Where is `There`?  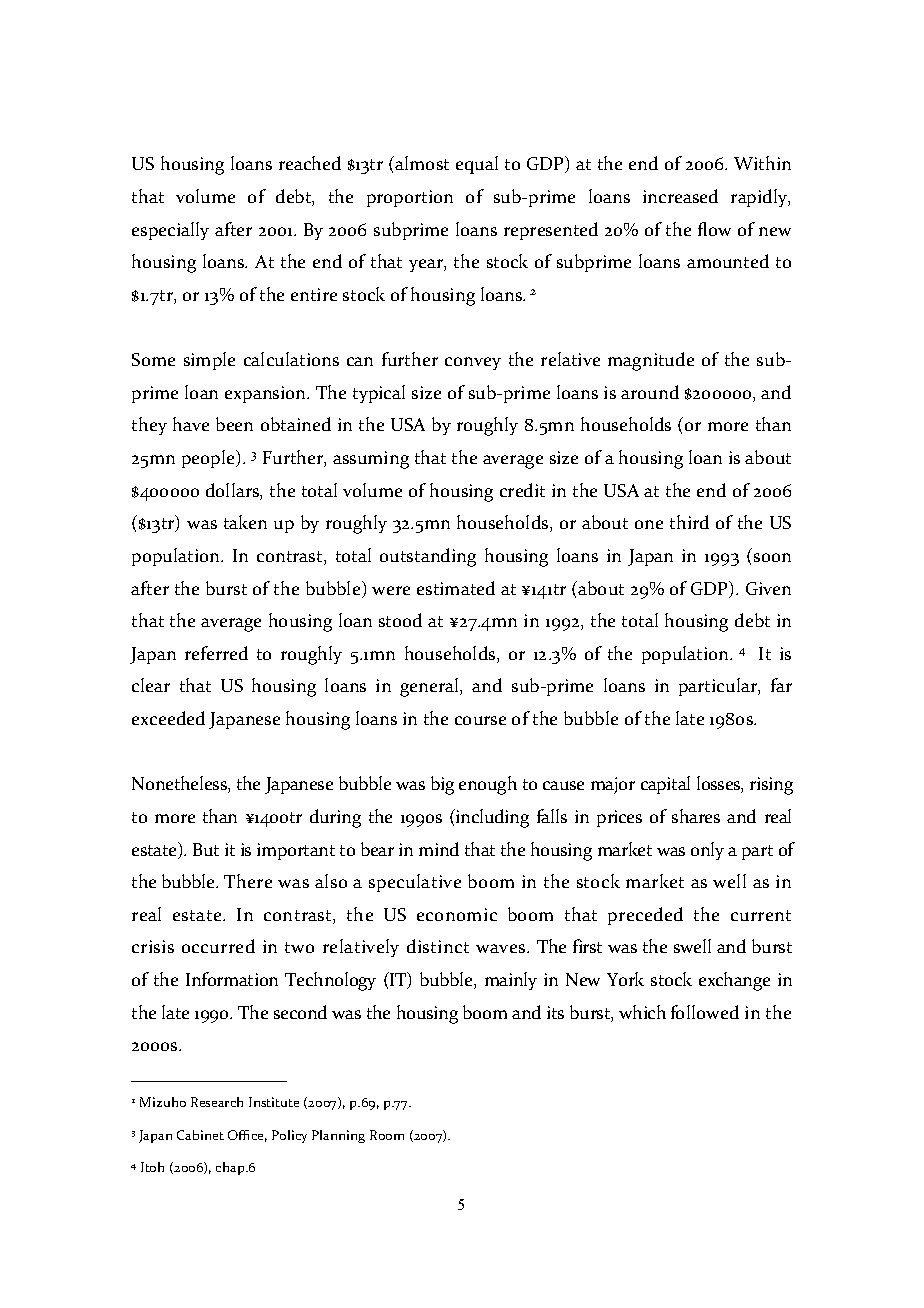
There is located at coordinates (248, 881).
